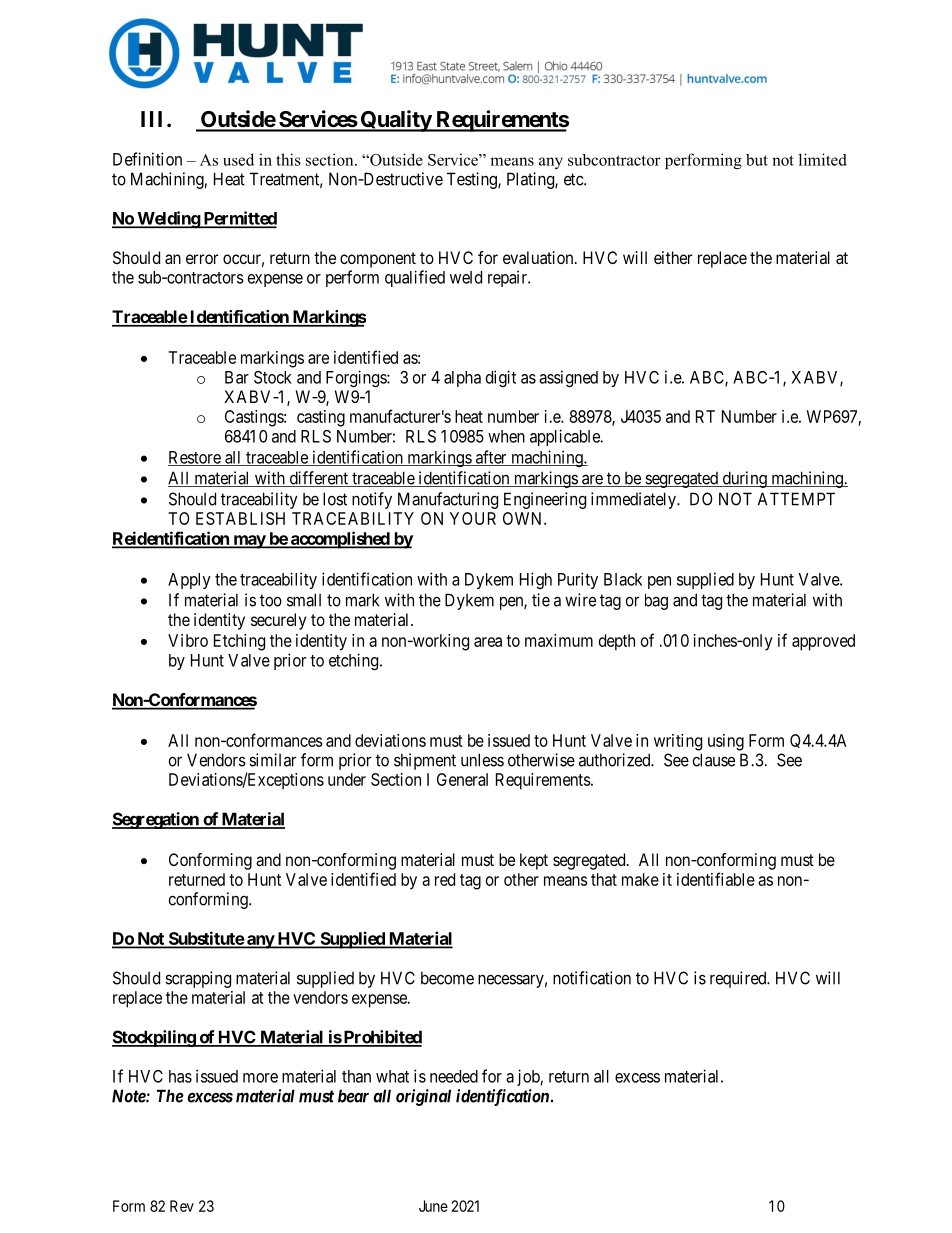 The image size is (952, 1233). What do you see at coordinates (716, 879) in the document?
I see `identifiable` at bounding box center [716, 879].
